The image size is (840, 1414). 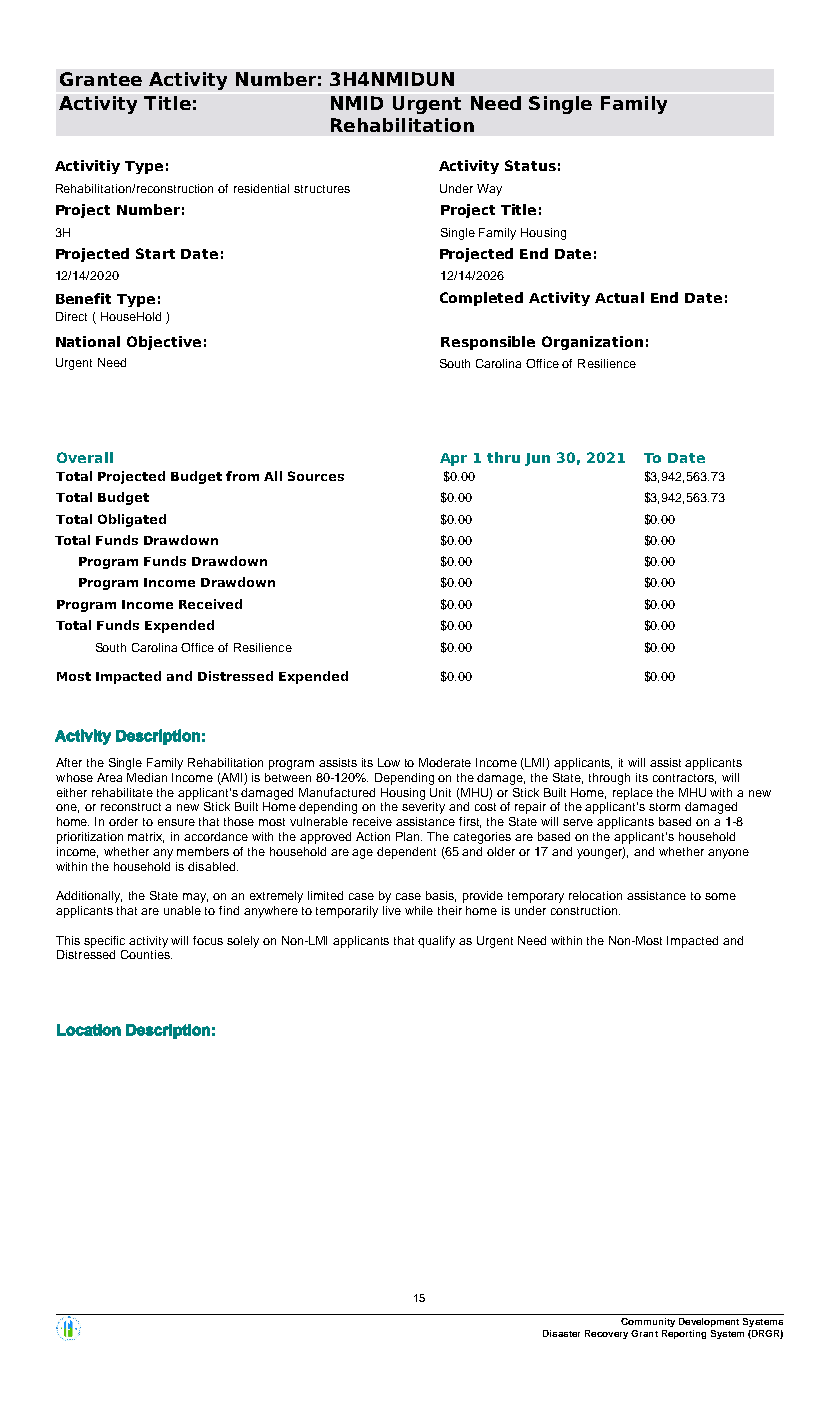 What do you see at coordinates (619, 297) in the document?
I see `Actual` at bounding box center [619, 297].
